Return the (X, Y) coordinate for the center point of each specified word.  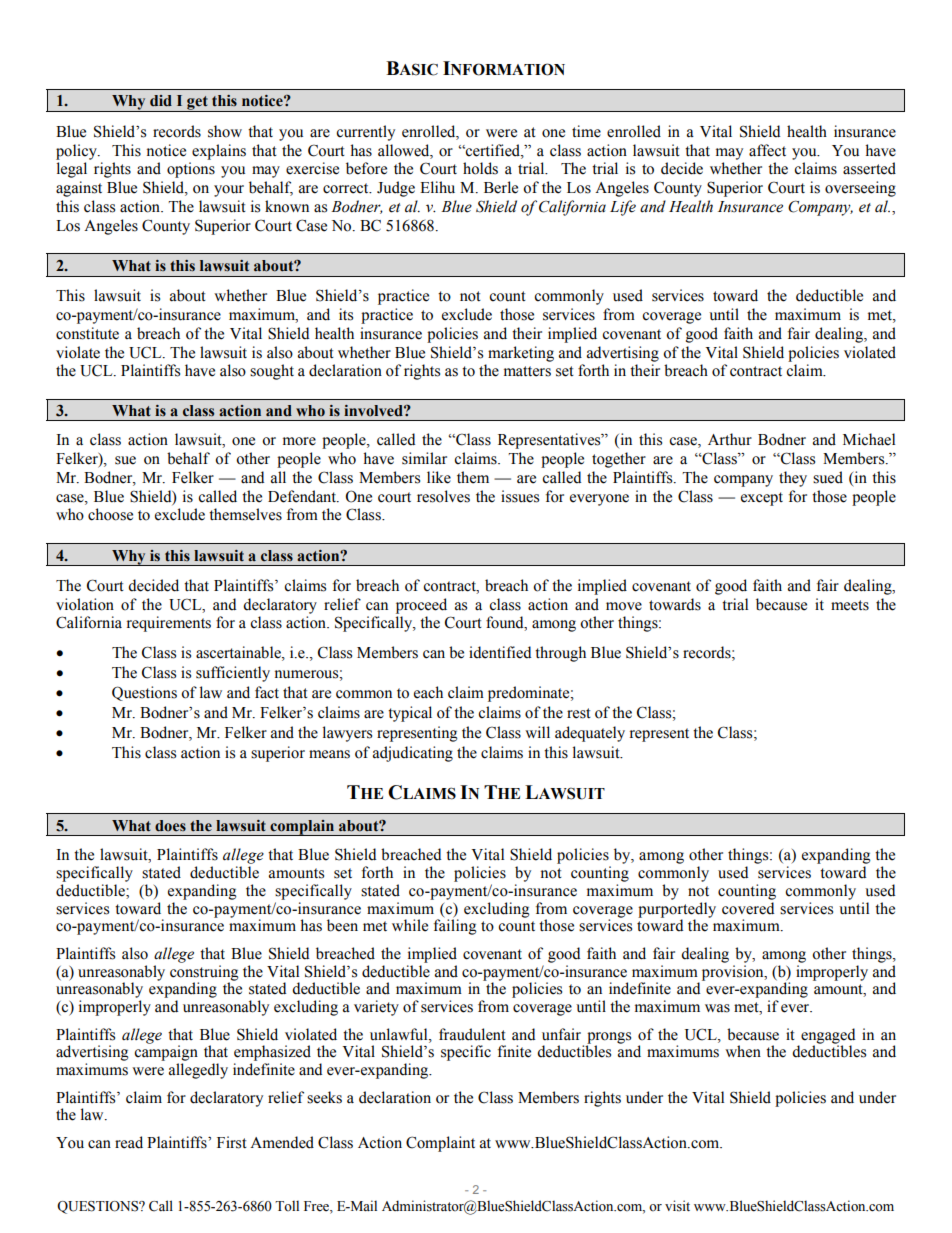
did (161, 101)
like (439, 477)
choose (110, 514)
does (170, 826)
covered (748, 908)
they (793, 479)
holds (480, 168)
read (129, 1142)
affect (767, 150)
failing (455, 927)
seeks (324, 1097)
